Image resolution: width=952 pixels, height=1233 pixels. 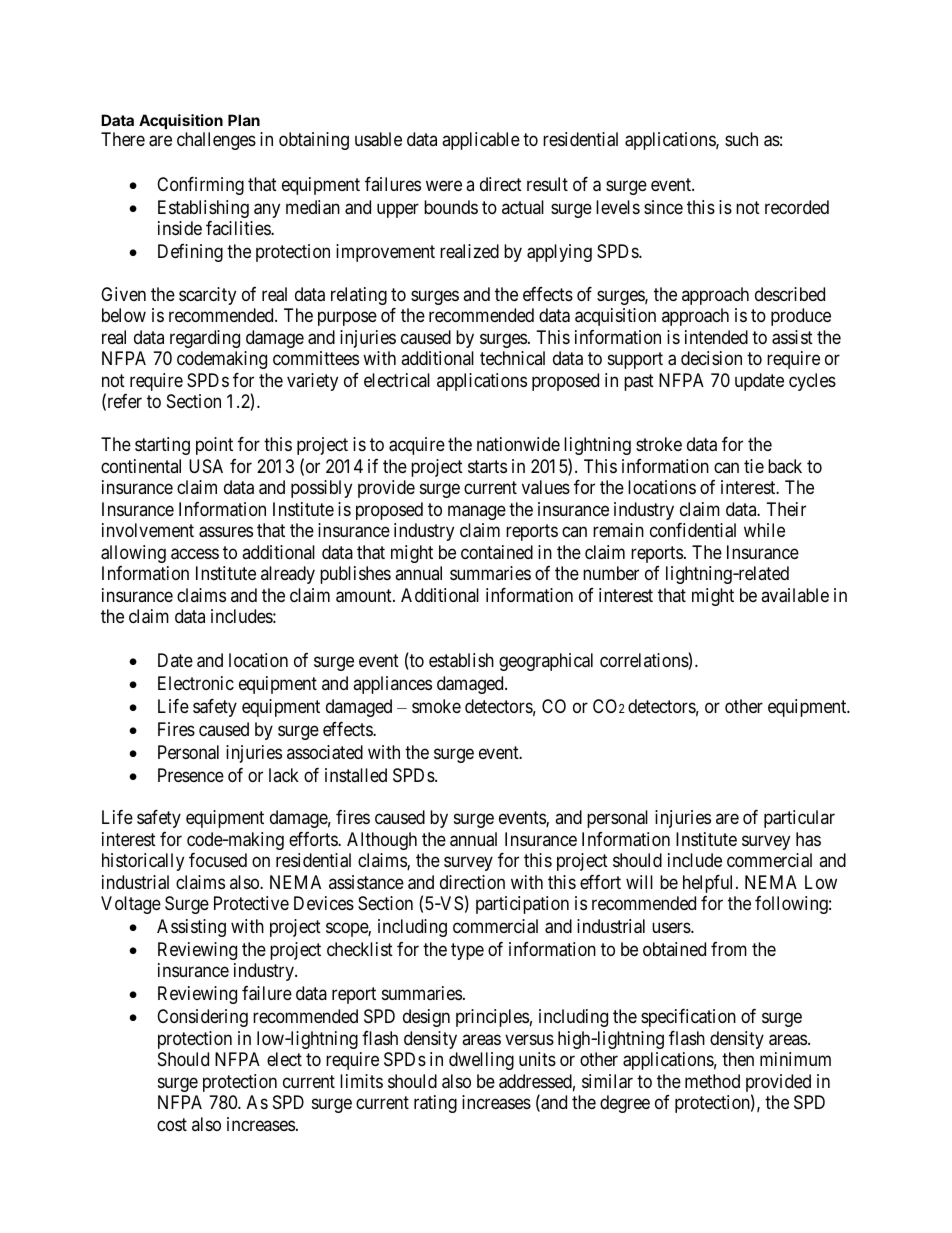 What do you see at coordinates (216, 141) in the screenshot?
I see `challenges` at bounding box center [216, 141].
